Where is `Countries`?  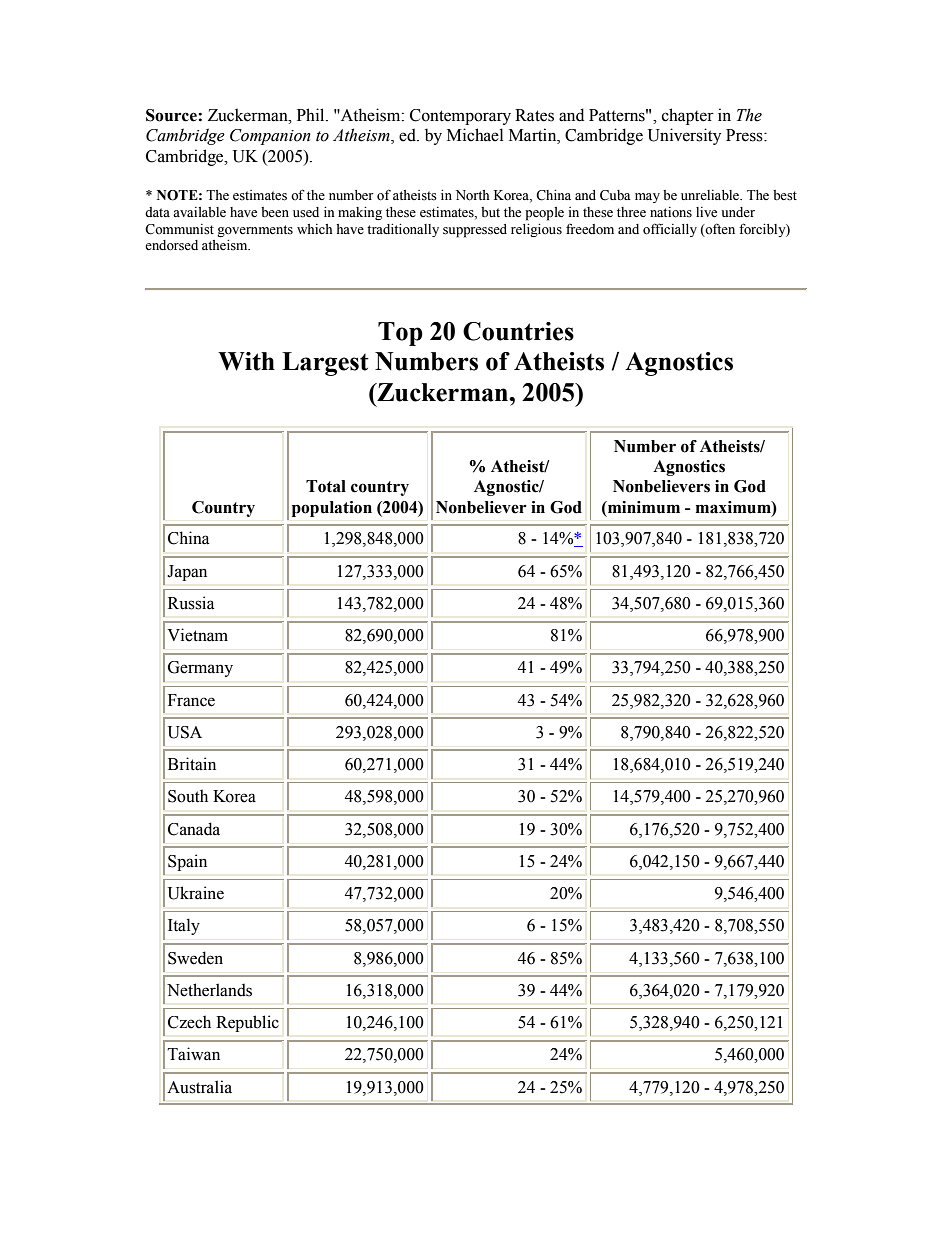 Countries is located at coordinates (518, 331).
